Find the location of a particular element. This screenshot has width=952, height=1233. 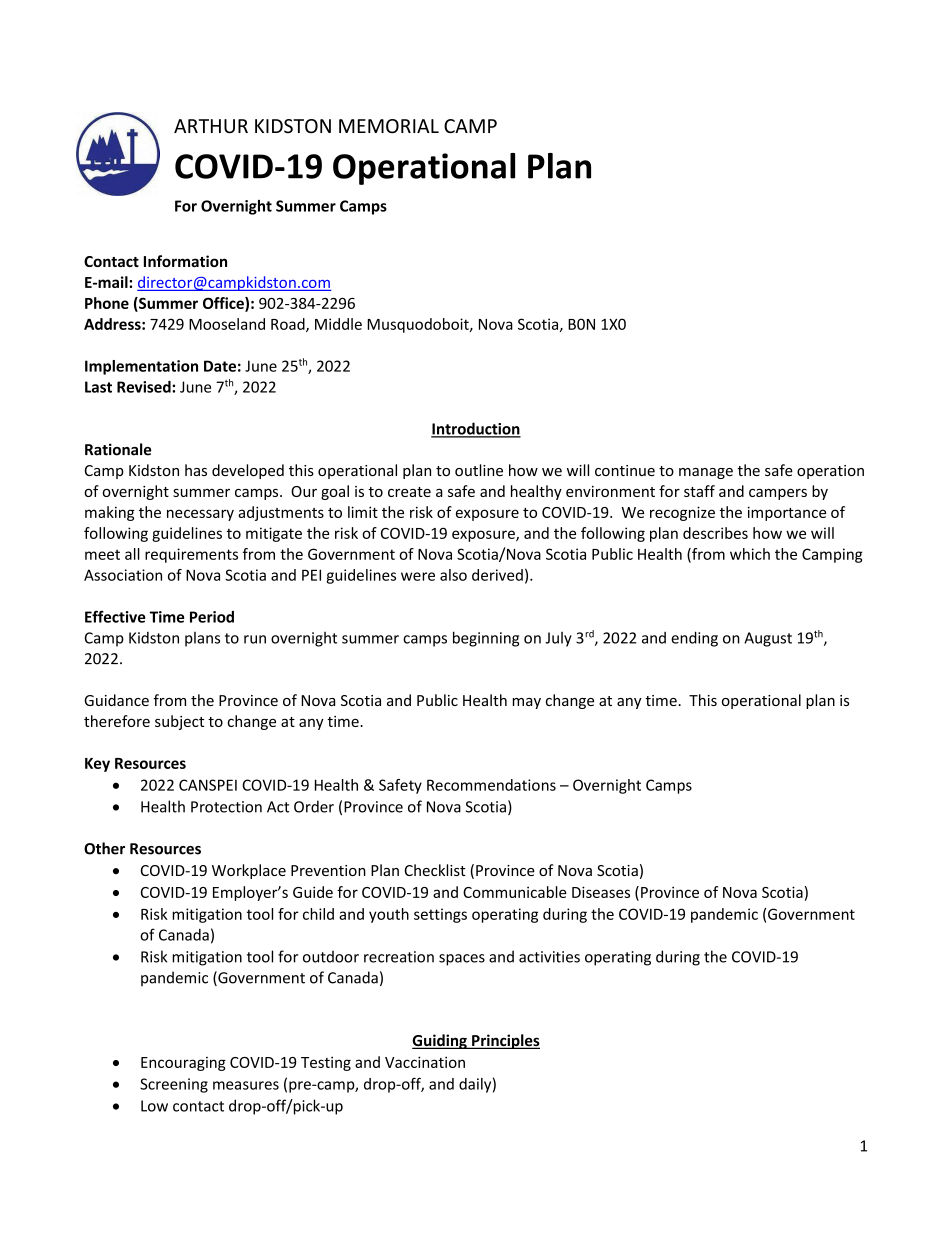

Period is located at coordinates (212, 617).
